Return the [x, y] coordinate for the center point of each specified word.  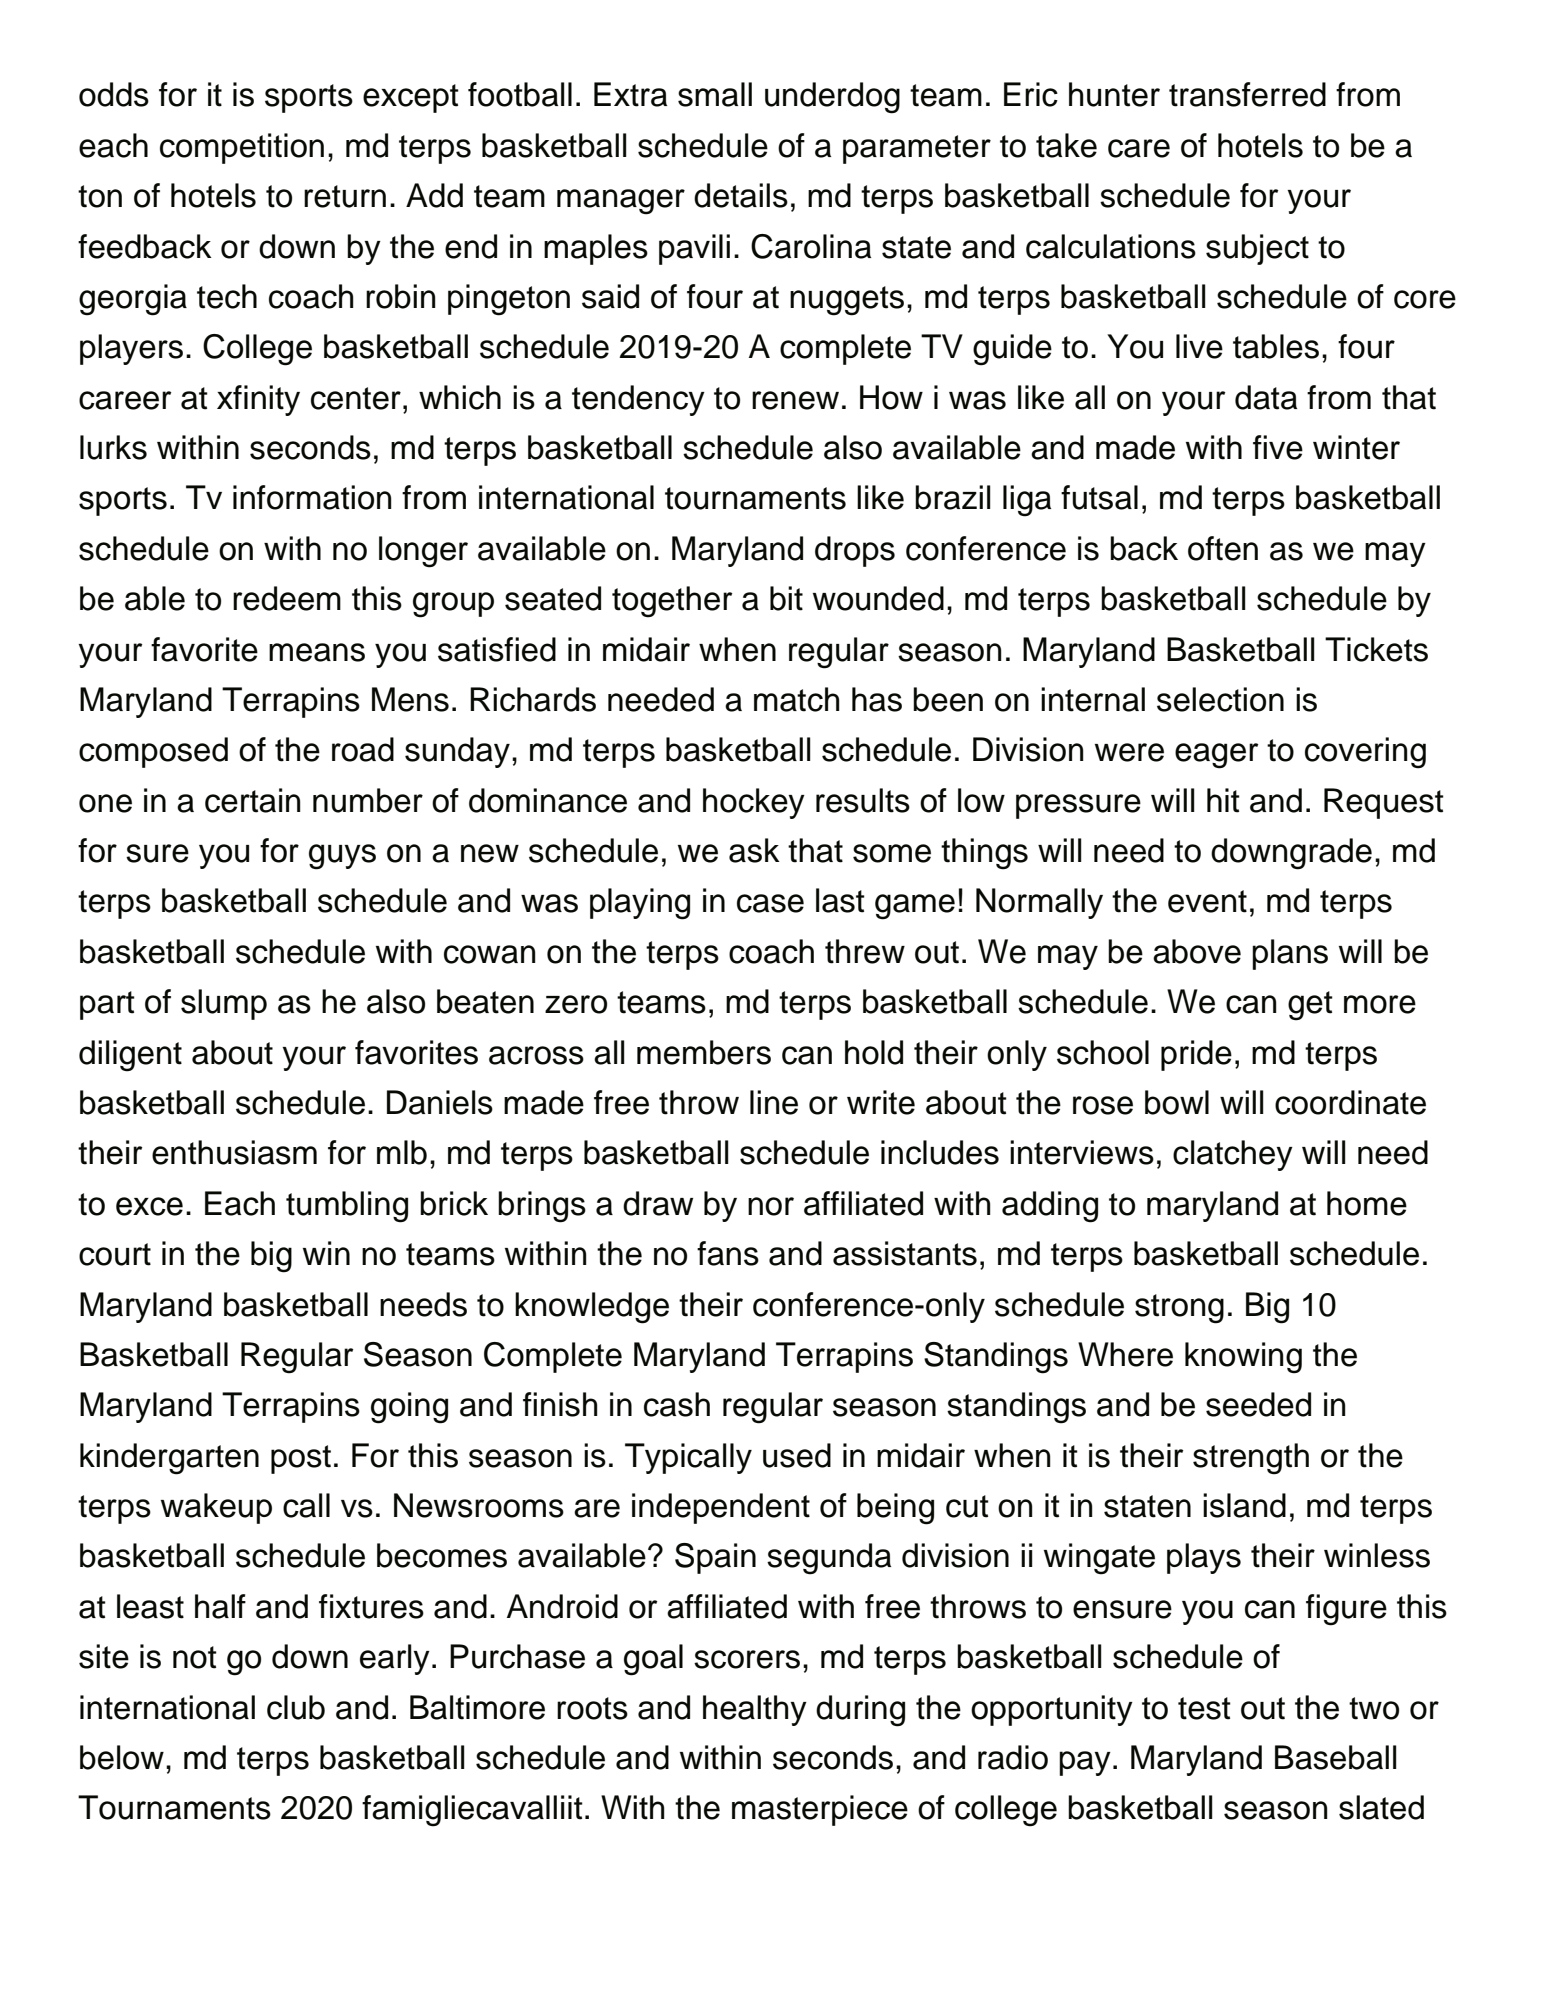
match [797, 699]
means [317, 652]
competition [242, 148]
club [296, 1707]
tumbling [347, 1207]
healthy [755, 1710]
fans [728, 1253]
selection [1220, 699]
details [741, 195]
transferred [1247, 94]
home [1367, 1203]
